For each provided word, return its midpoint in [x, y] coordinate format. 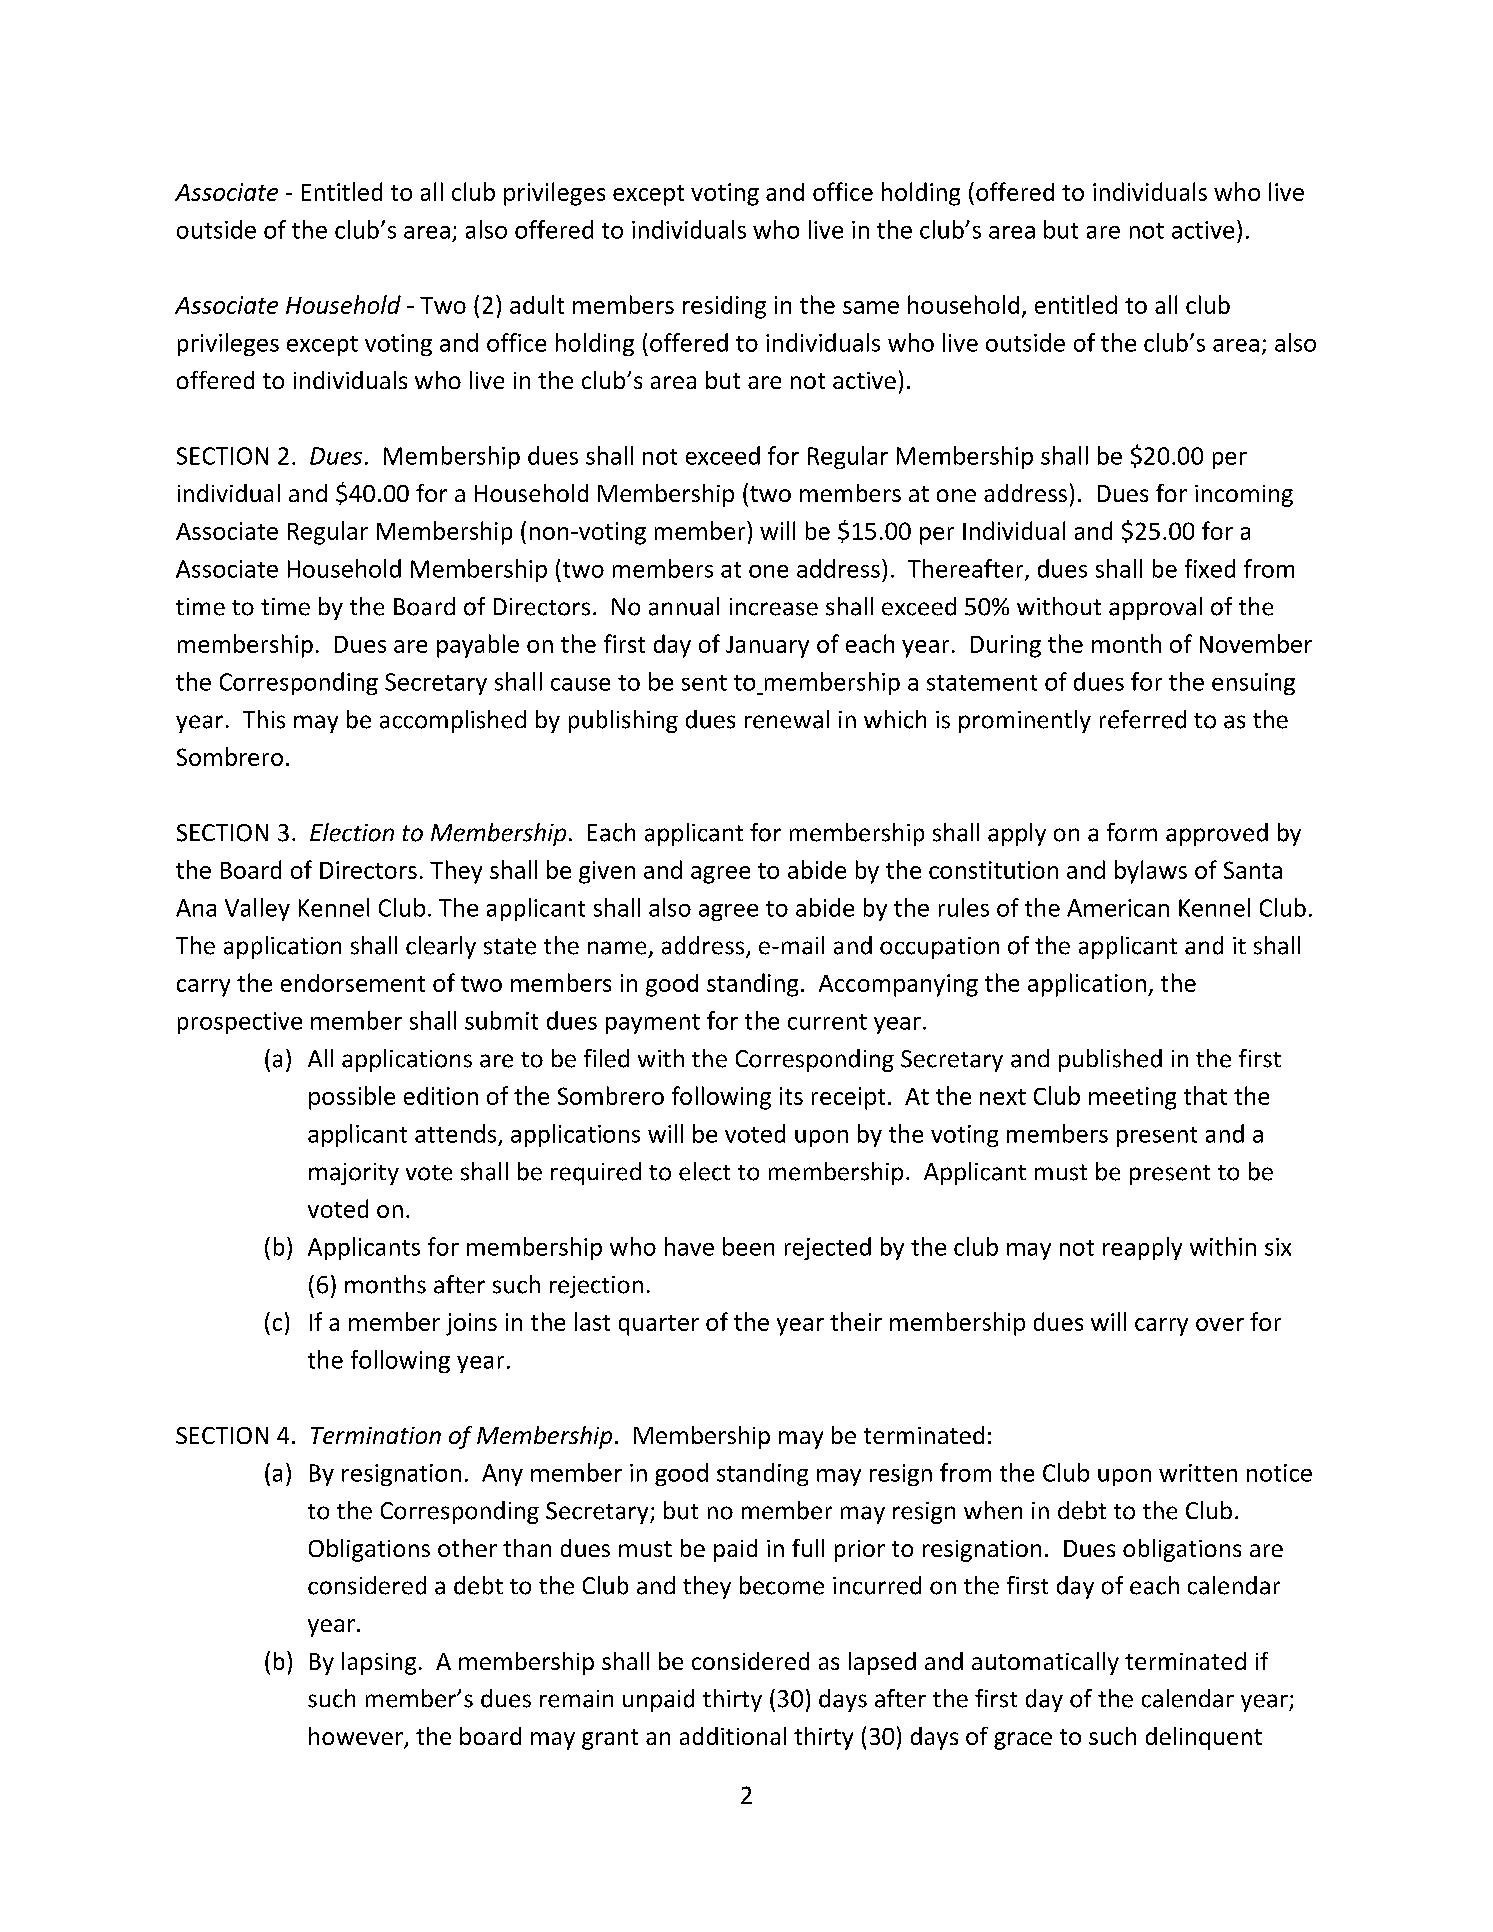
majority [354, 1174]
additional [733, 1736]
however [357, 1737]
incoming [1244, 496]
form [1132, 832]
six [1278, 1247]
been [748, 1246]
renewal [787, 719]
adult [537, 304]
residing [724, 307]
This [264, 719]
